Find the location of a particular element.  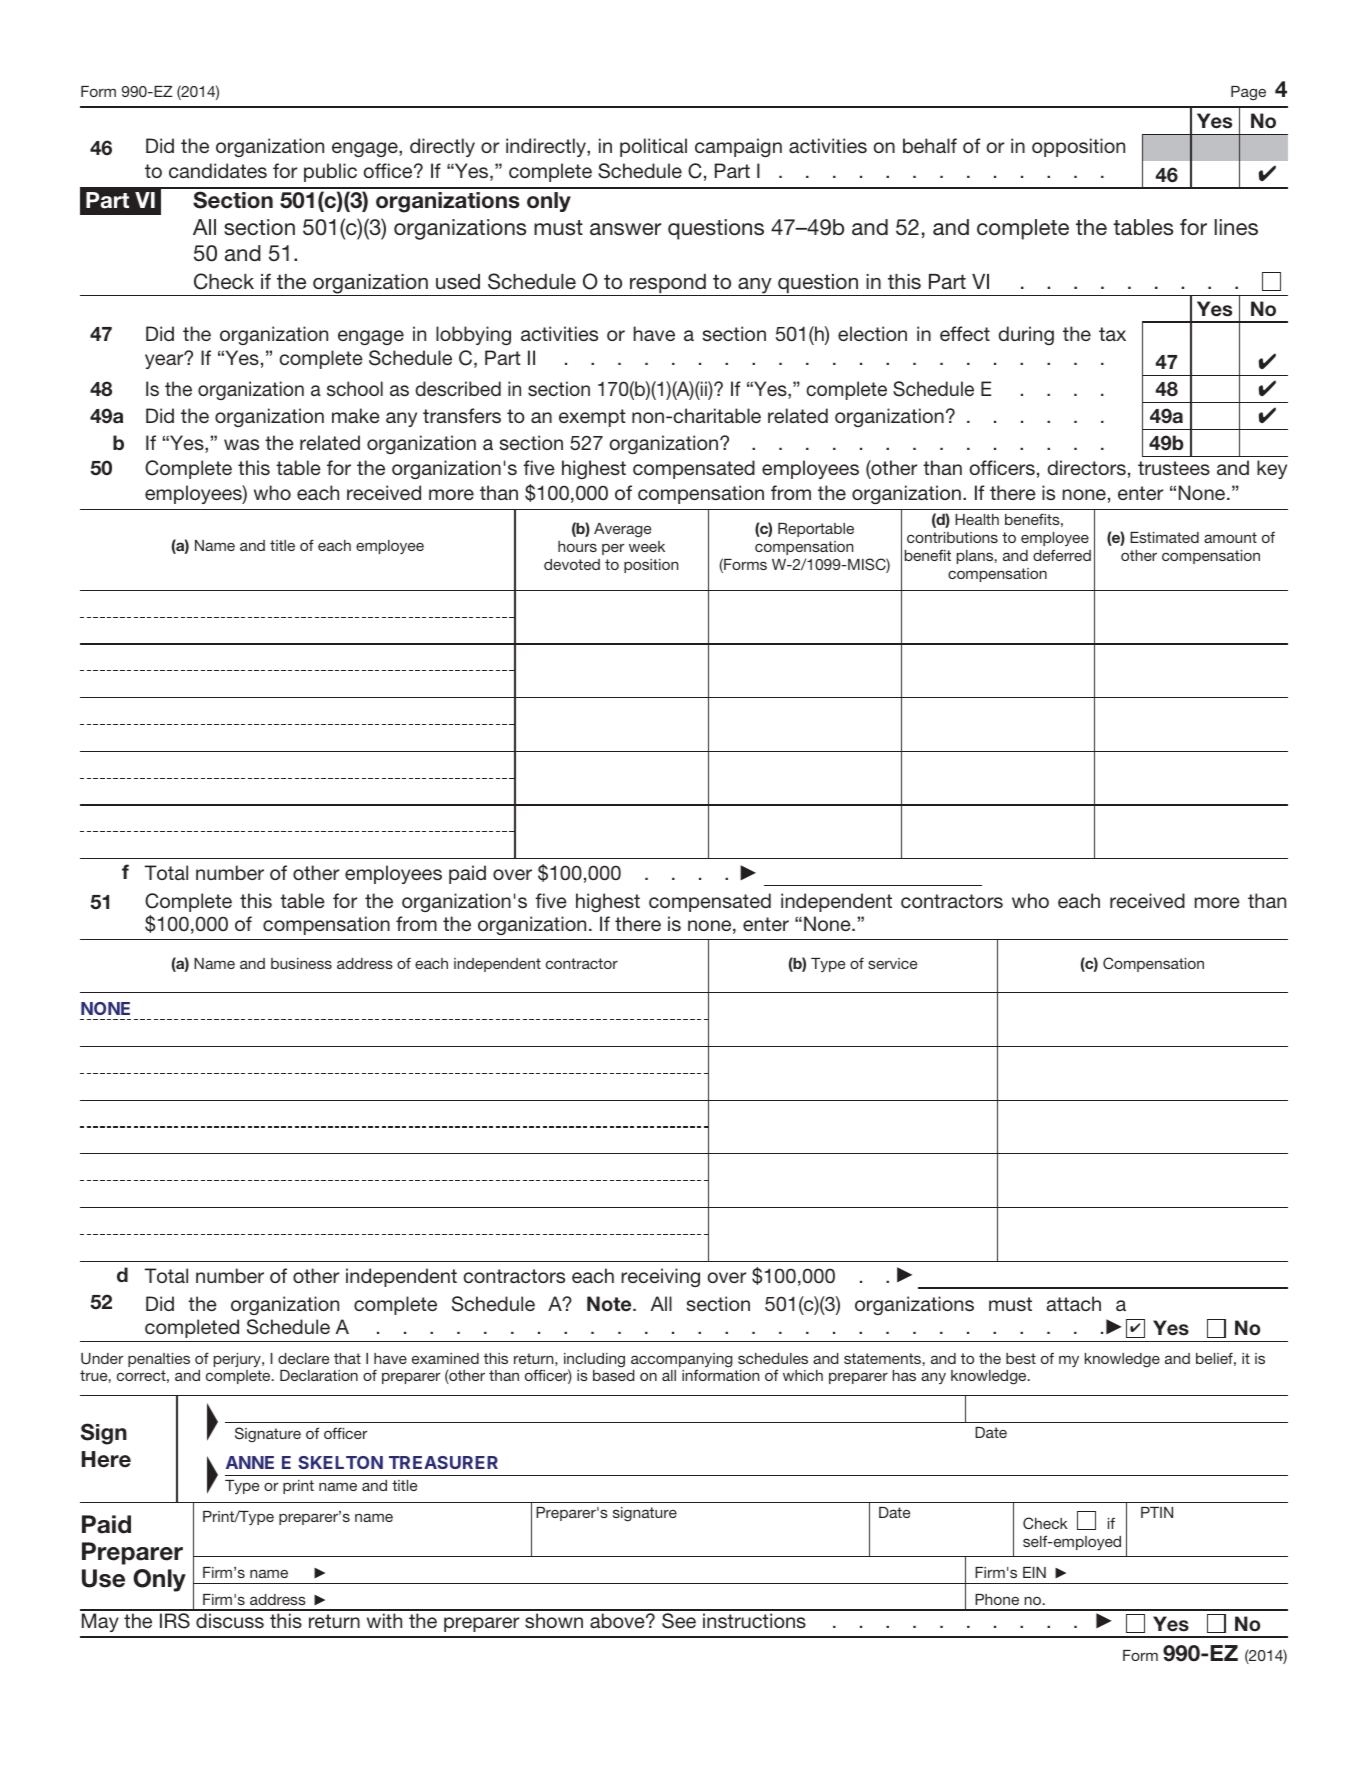

Average is located at coordinates (622, 530).
